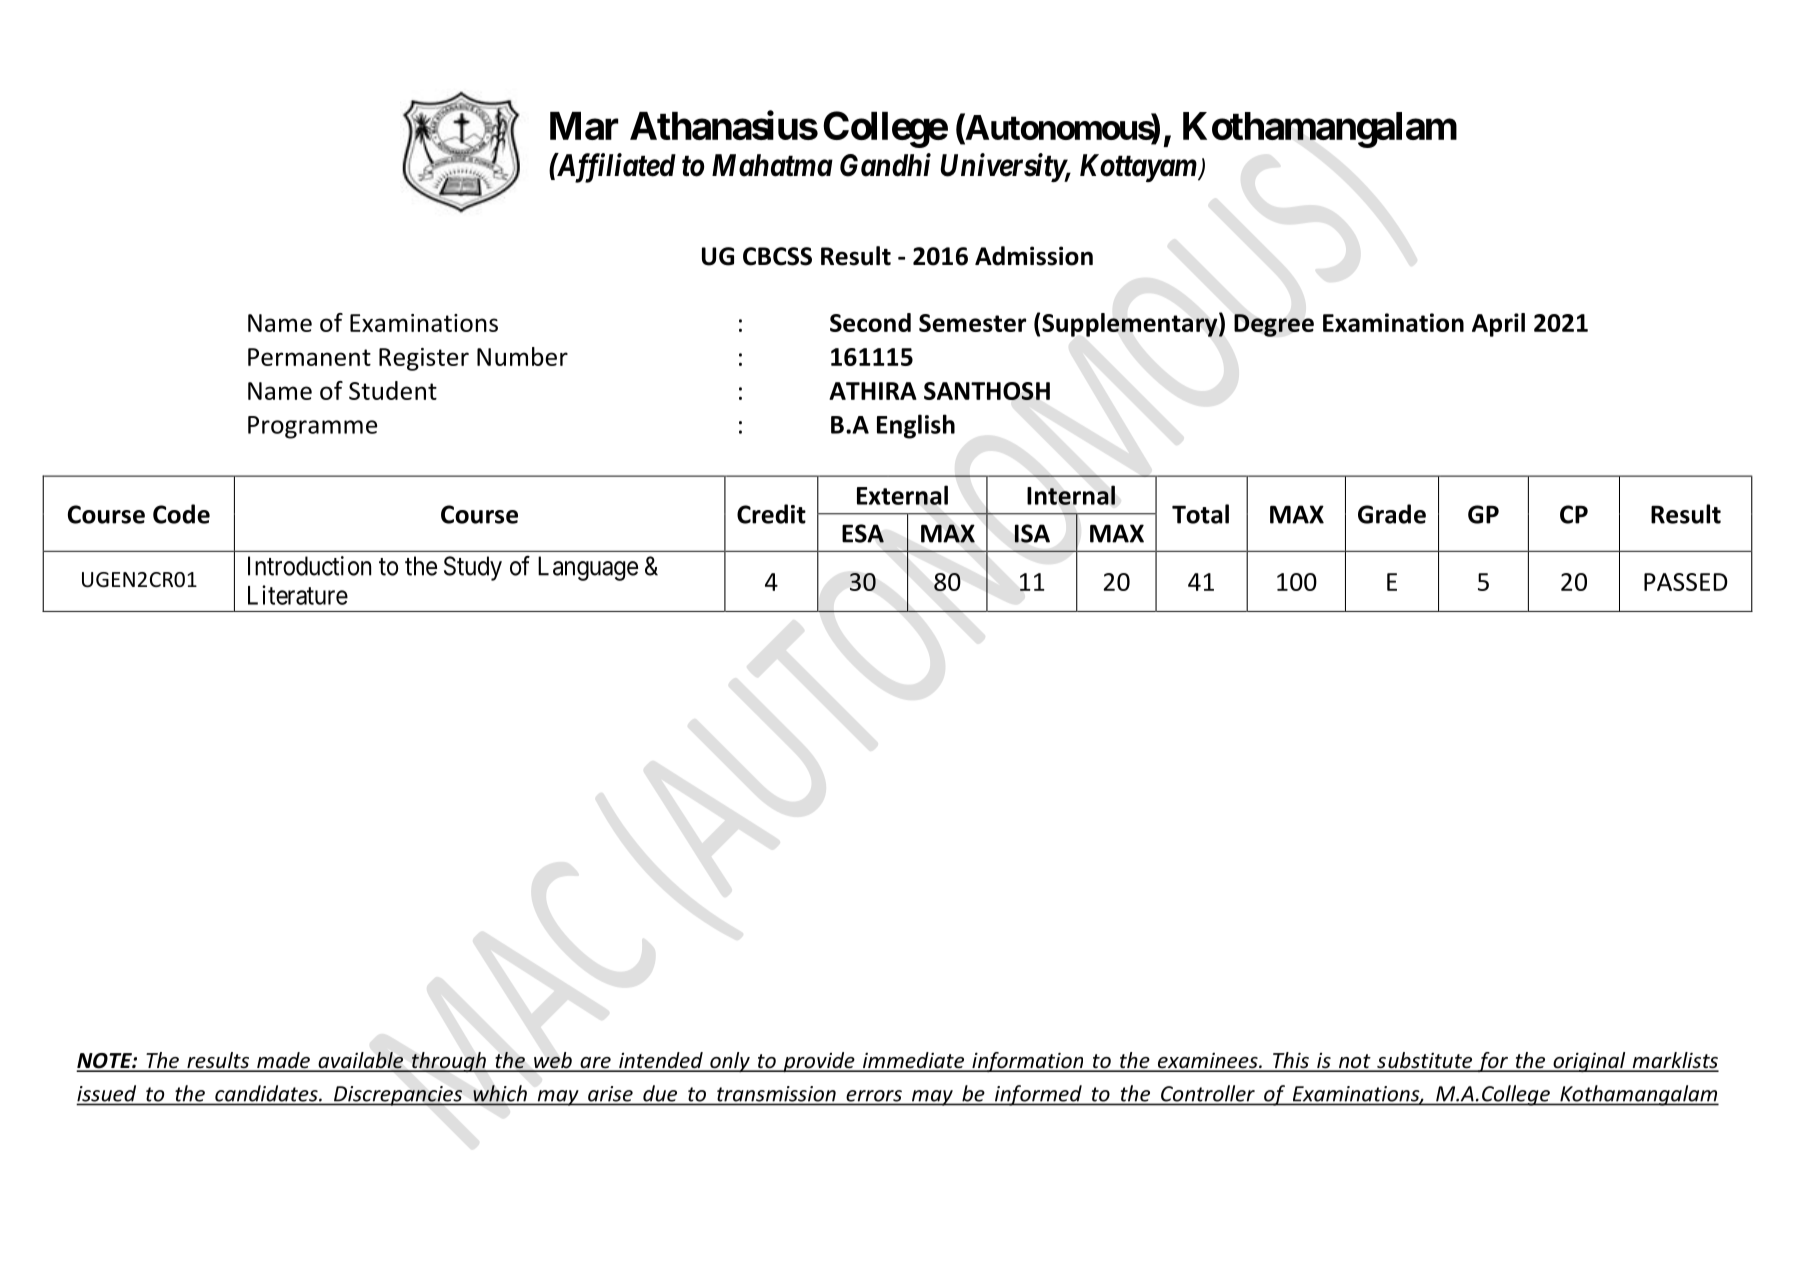  Describe the element at coordinates (885, 165) in the document. I see `Gandhi` at that location.
